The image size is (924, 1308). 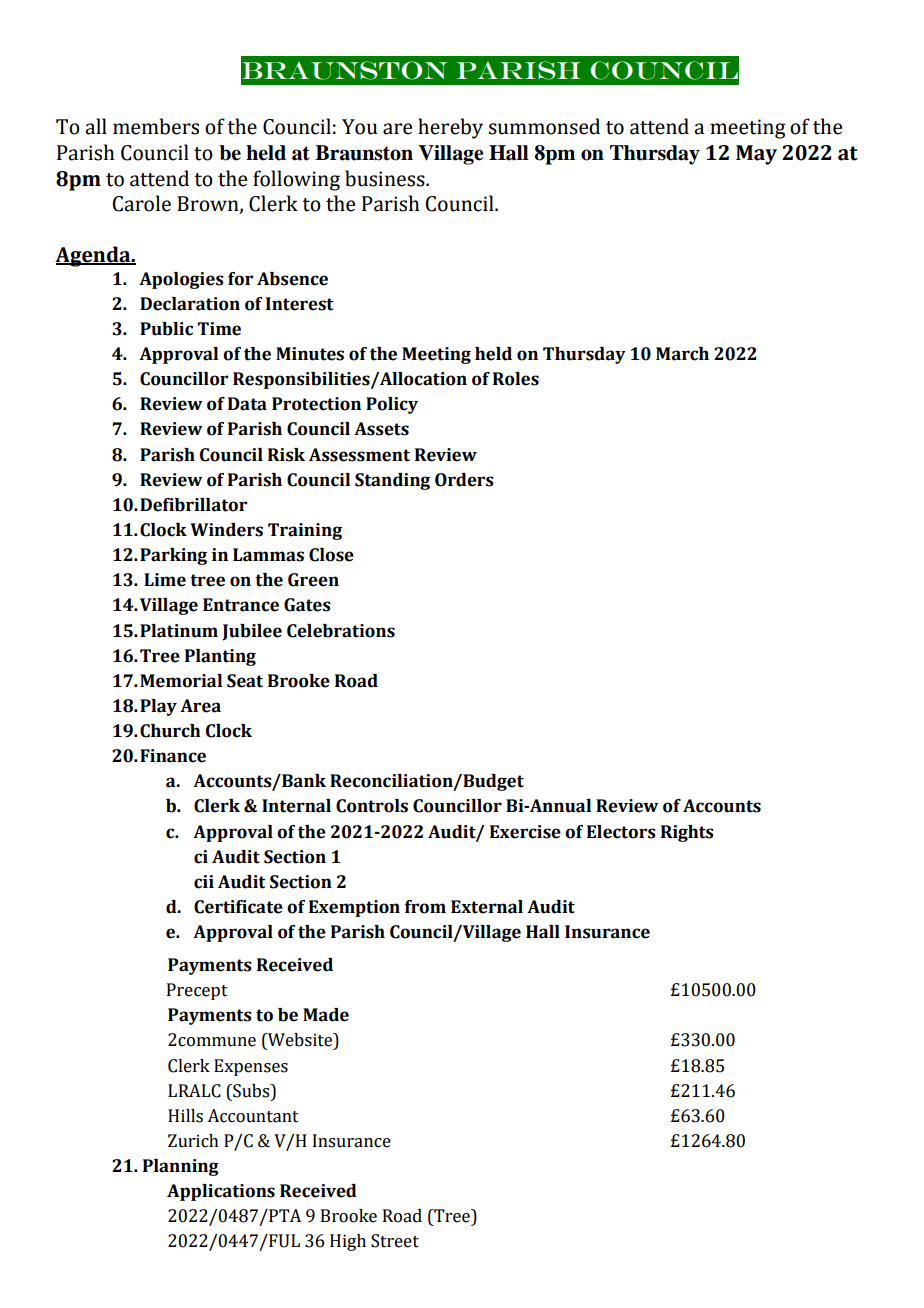 I want to click on hereby, so click(x=450, y=128).
